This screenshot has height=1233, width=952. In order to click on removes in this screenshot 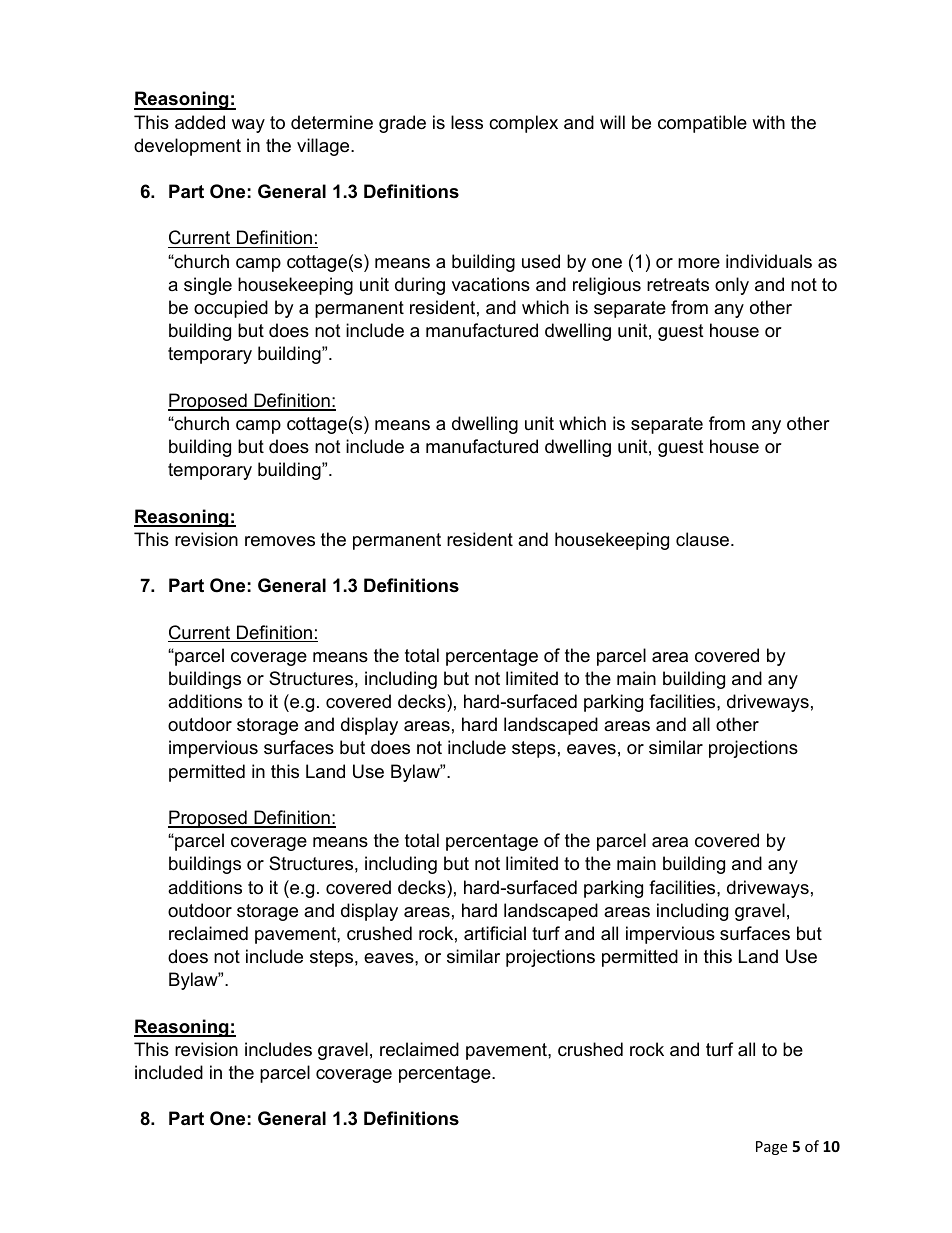, I will do `click(280, 541)`.
